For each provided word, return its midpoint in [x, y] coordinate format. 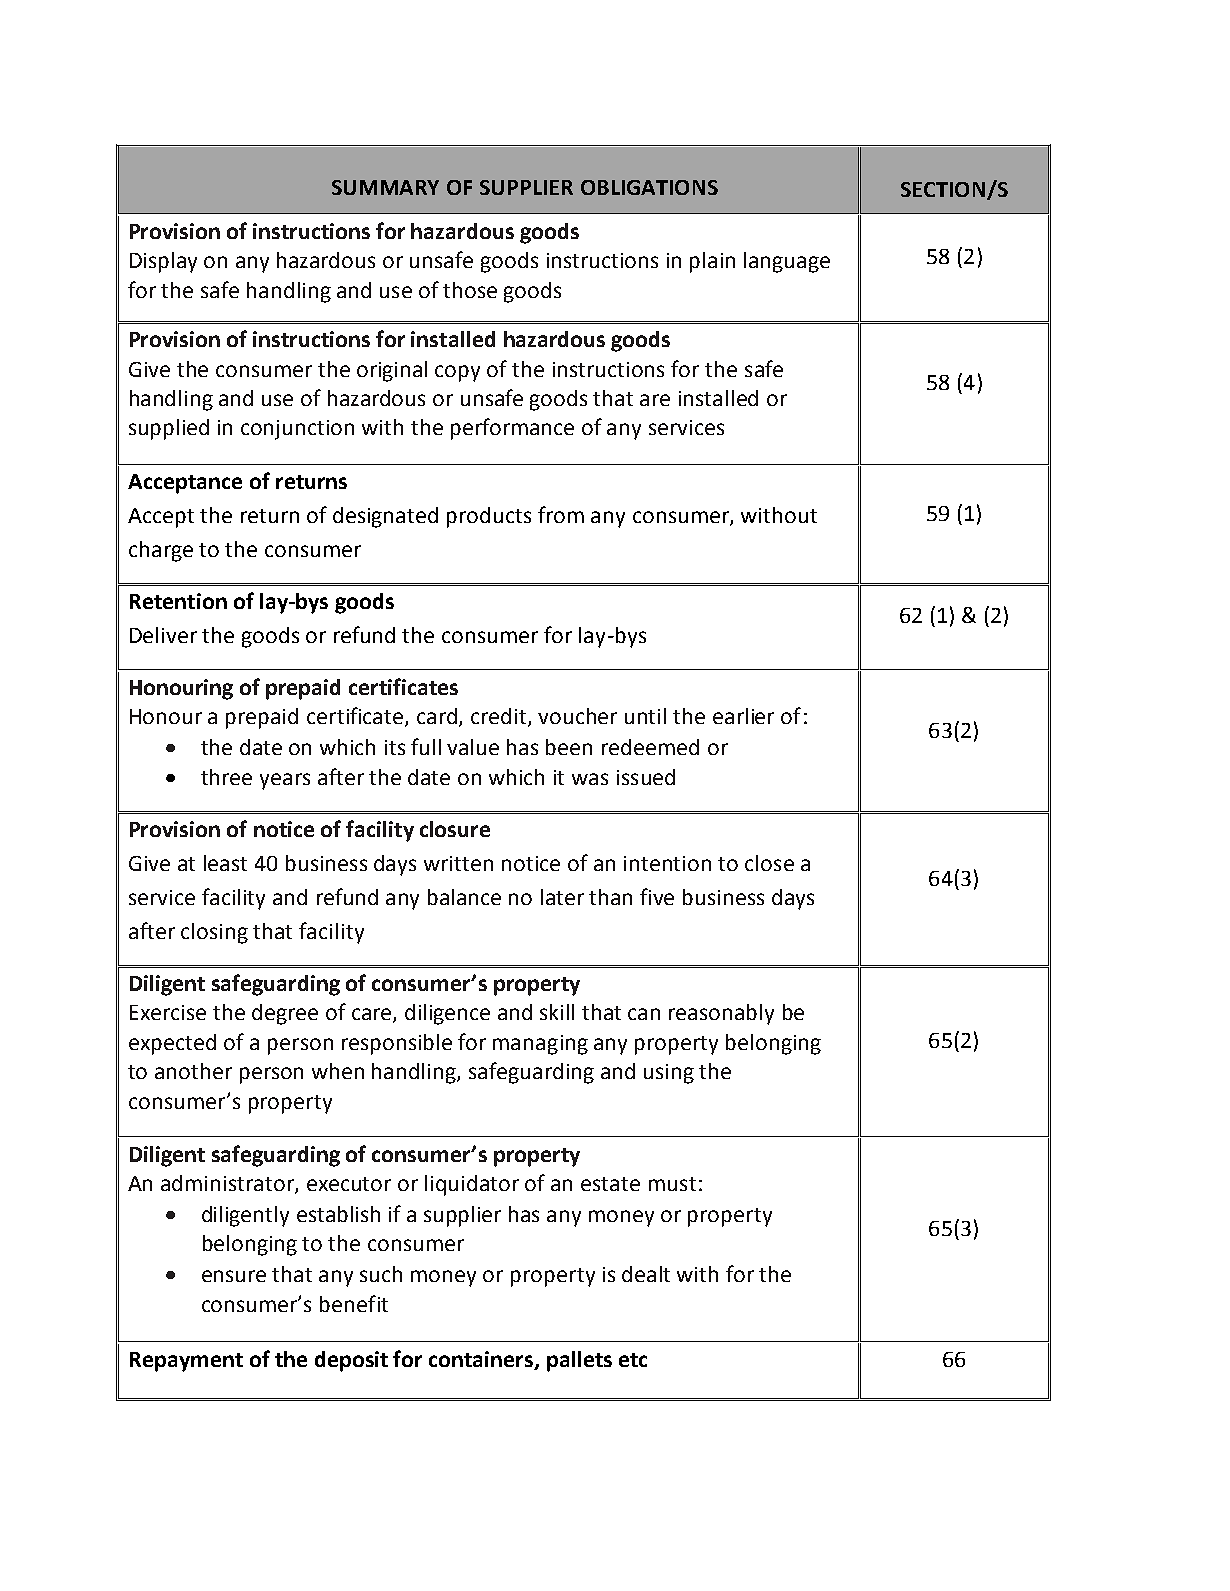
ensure [234, 1276]
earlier [743, 716]
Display [163, 262]
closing [214, 933]
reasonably [721, 1014]
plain [712, 262]
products [489, 517]
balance [464, 897]
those [470, 290]
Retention [178, 601]
